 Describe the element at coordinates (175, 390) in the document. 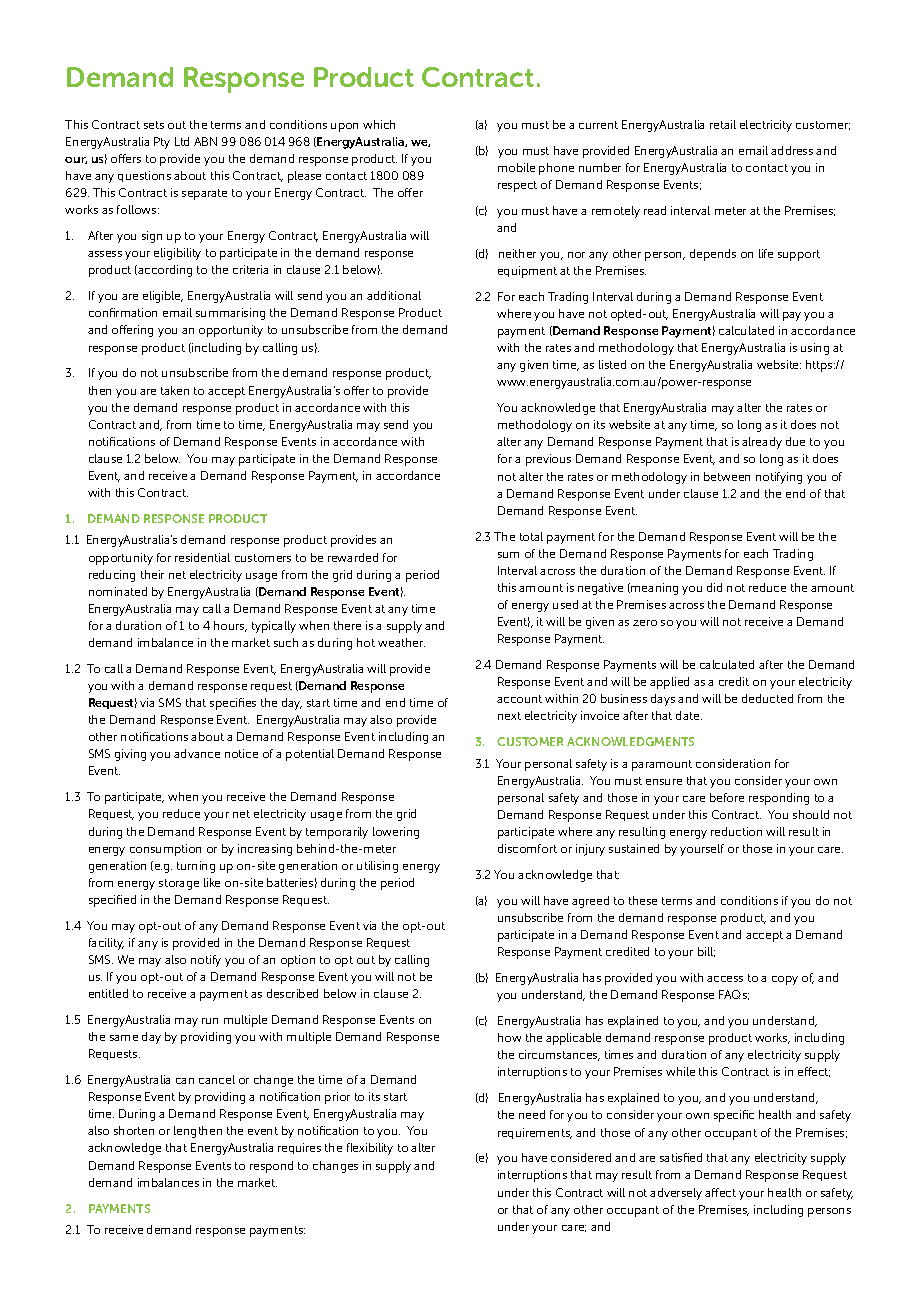

I see `taken` at that location.
